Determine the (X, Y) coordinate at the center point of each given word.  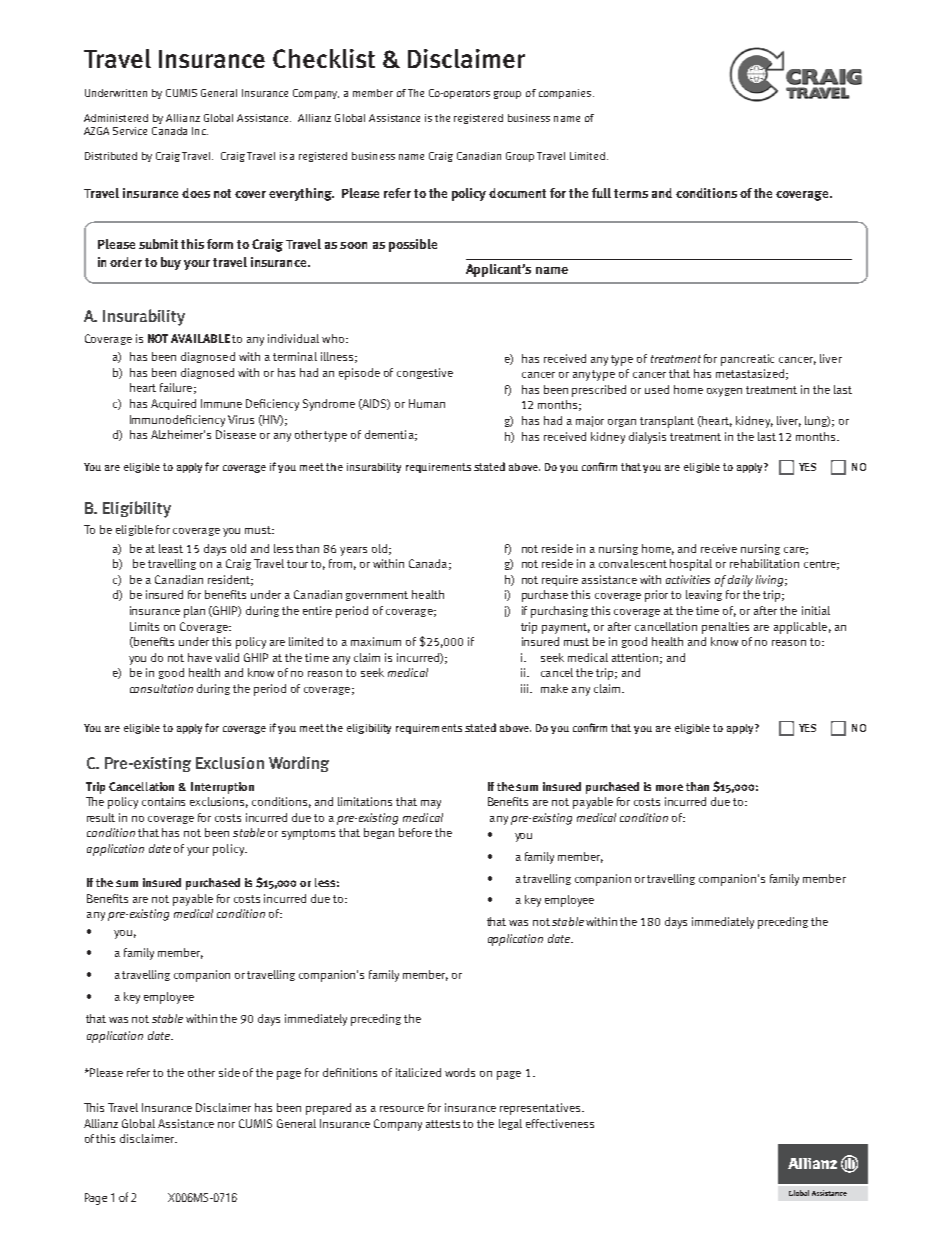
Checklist (324, 58)
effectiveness (560, 1123)
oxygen (724, 392)
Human (427, 403)
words (460, 1072)
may (431, 804)
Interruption (222, 788)
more (669, 787)
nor (226, 1125)
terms (631, 193)
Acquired (173, 404)
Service (130, 131)
